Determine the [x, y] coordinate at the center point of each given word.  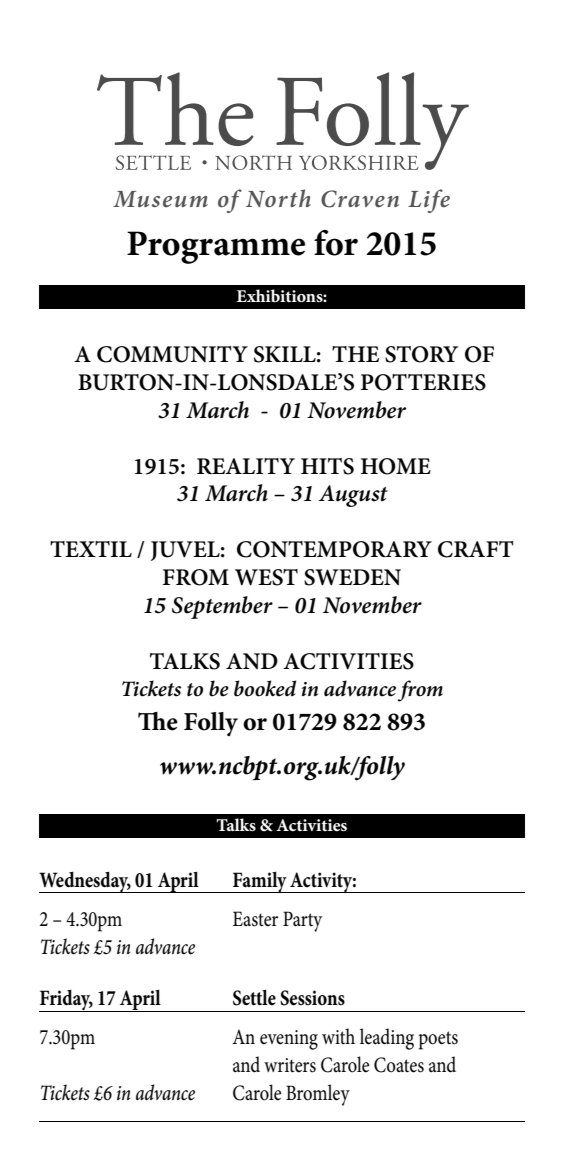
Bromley [318, 1095]
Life [429, 201]
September [222, 607]
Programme [216, 247]
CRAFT [476, 549]
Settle [254, 998]
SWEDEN [352, 577]
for [336, 243]
